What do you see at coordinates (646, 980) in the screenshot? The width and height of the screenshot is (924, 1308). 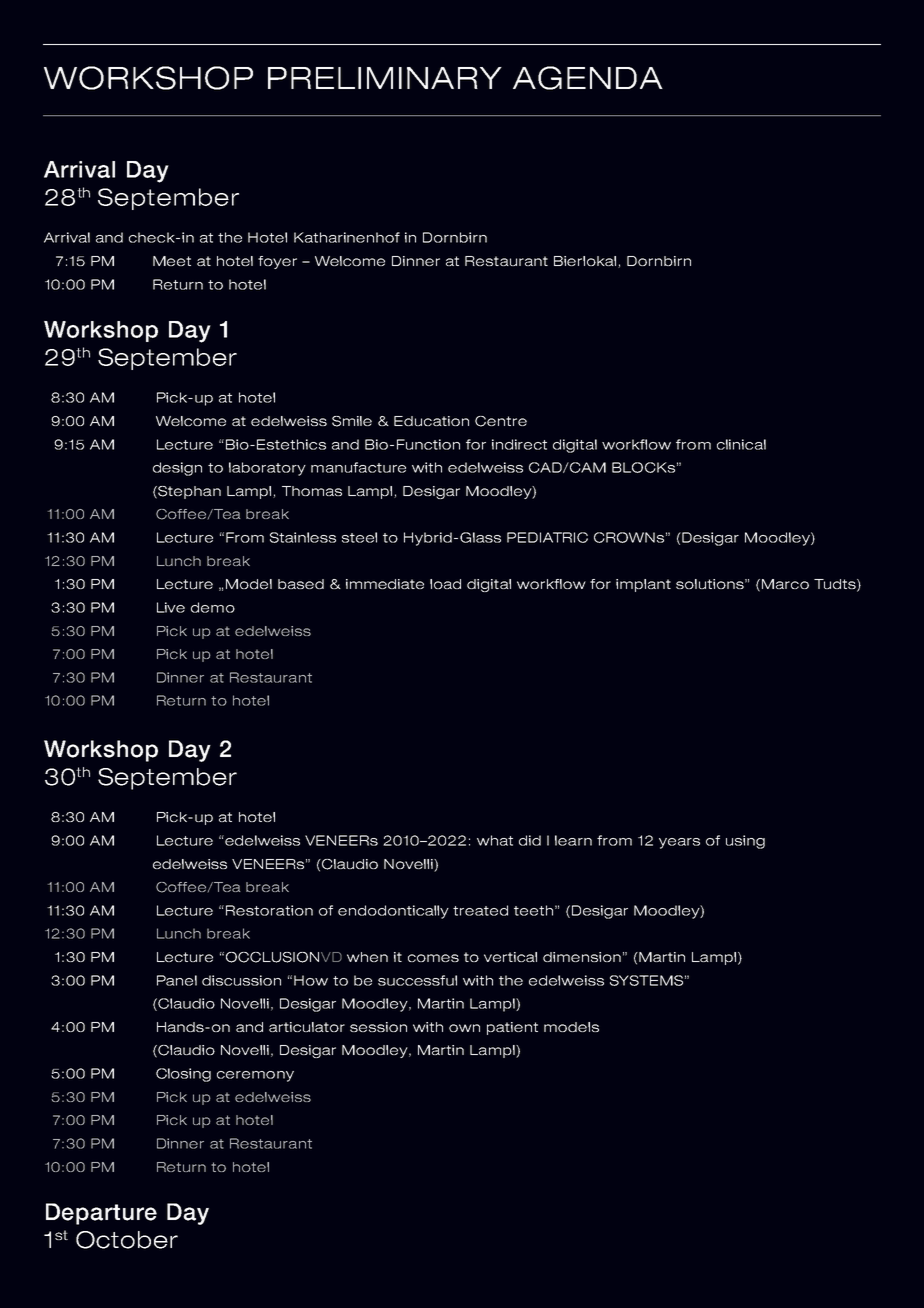 I see `SYSTEMS` at bounding box center [646, 980].
